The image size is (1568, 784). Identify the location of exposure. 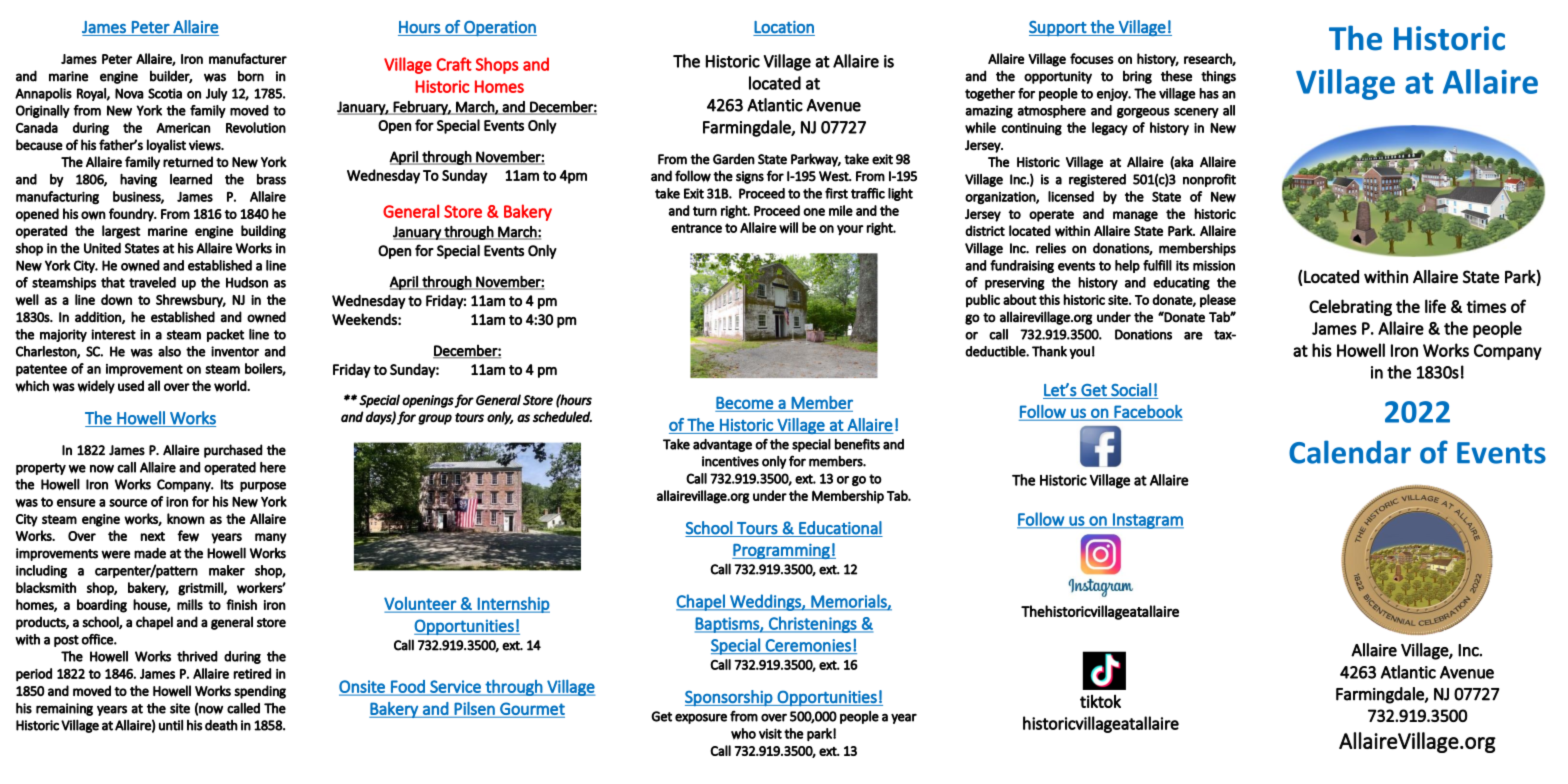
(701, 718).
